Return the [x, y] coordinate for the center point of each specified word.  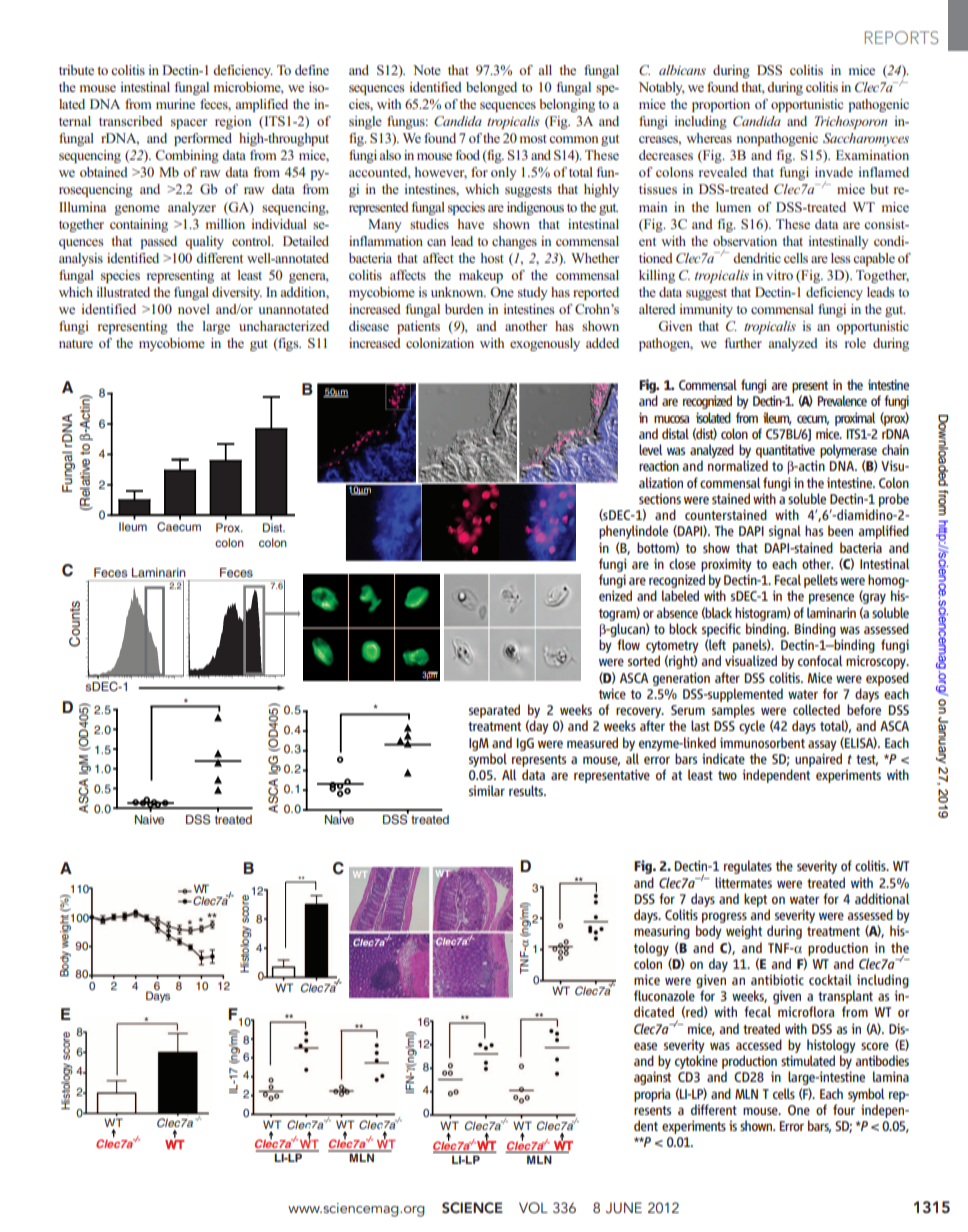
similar [487, 790]
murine [175, 104]
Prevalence [842, 400]
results [527, 790]
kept [755, 900]
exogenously [545, 344]
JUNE [624, 1208]
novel [194, 309]
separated [494, 711]
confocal [820, 660]
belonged [491, 88]
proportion [721, 105]
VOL [533, 1208]
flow [628, 644]
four [844, 1109]
